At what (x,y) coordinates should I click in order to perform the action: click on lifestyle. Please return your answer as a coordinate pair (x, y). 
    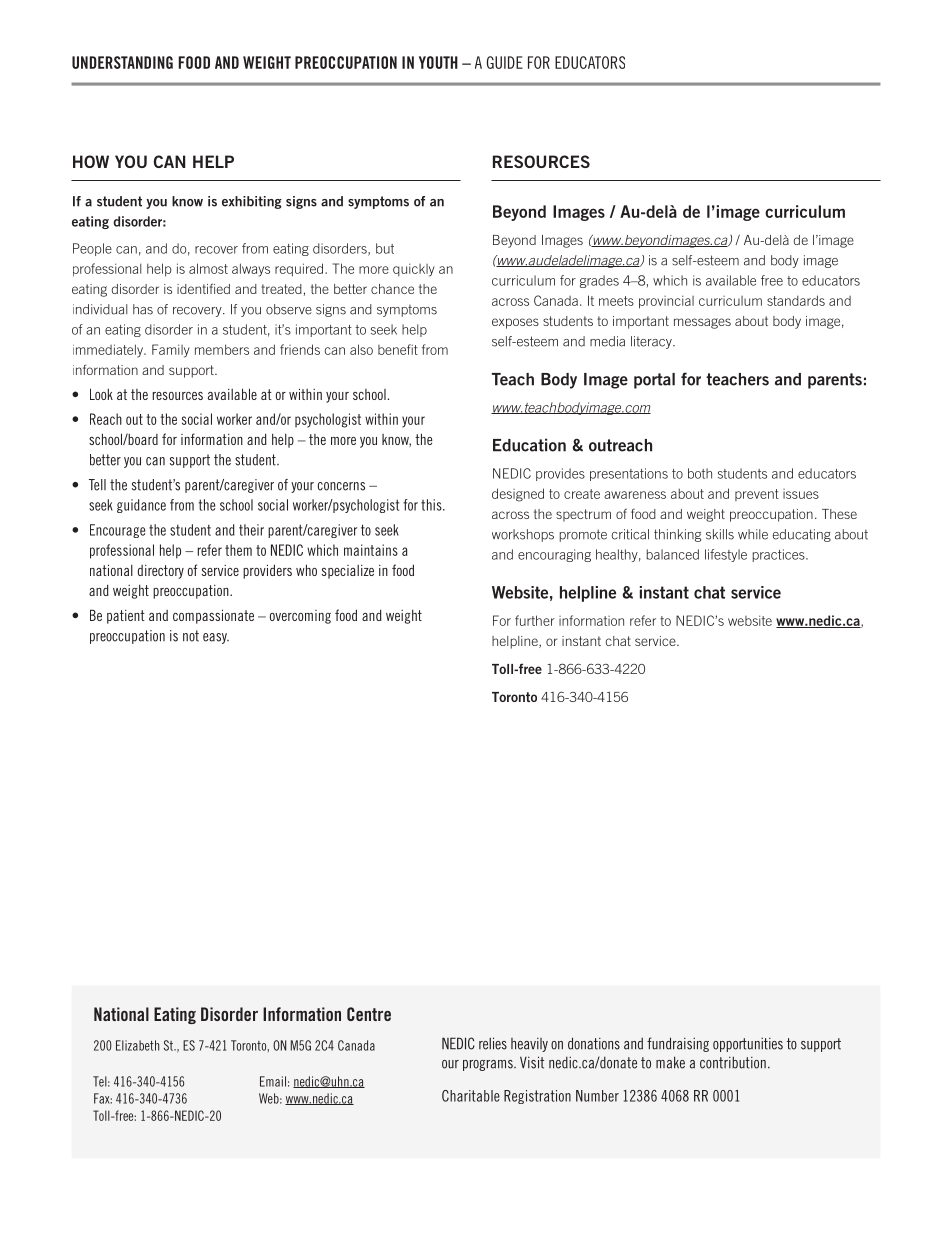
    Looking at the image, I should click on (726, 555).
